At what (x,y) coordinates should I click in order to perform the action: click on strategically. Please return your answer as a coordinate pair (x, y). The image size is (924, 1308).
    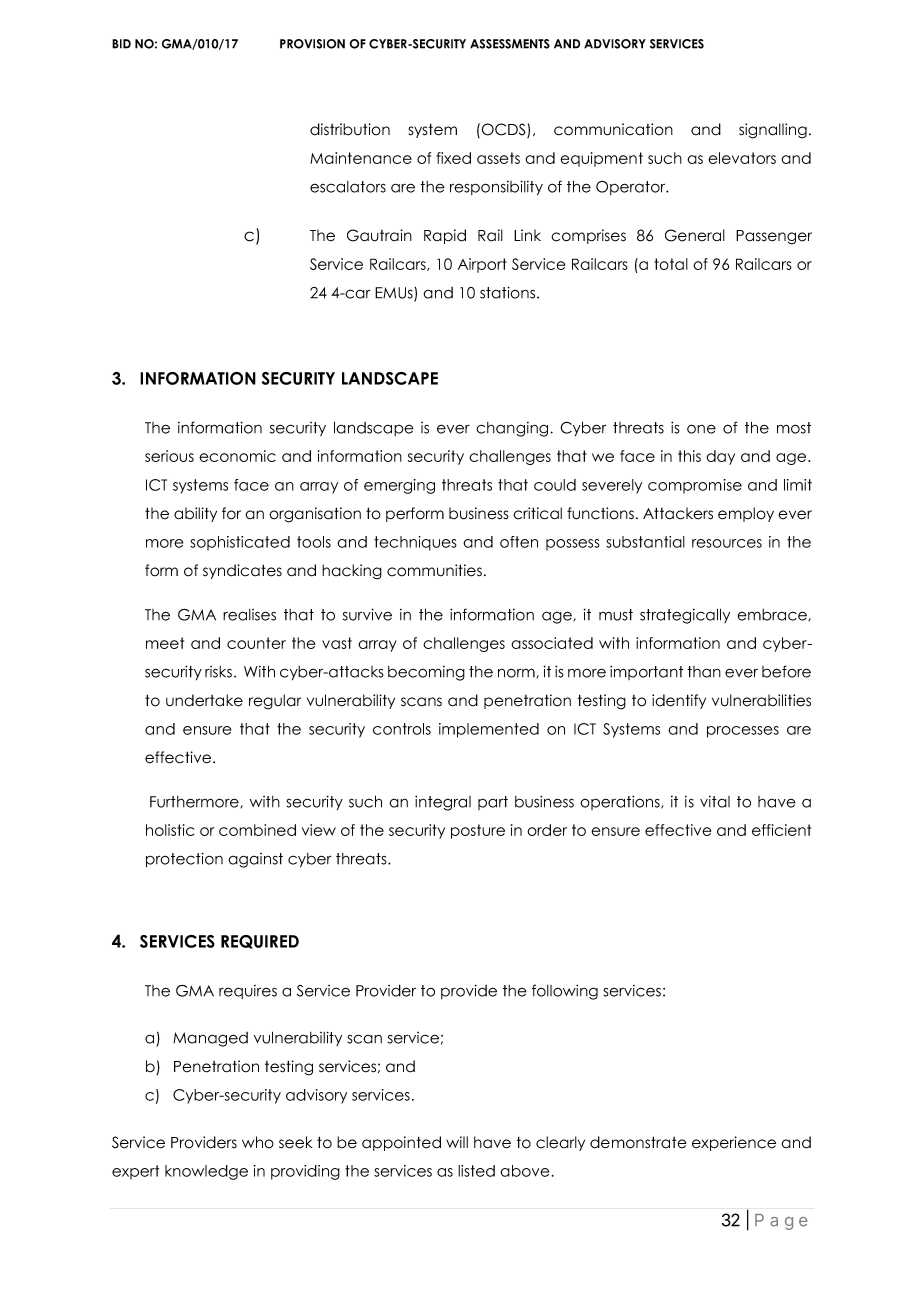
    Looking at the image, I should click on (685, 616).
